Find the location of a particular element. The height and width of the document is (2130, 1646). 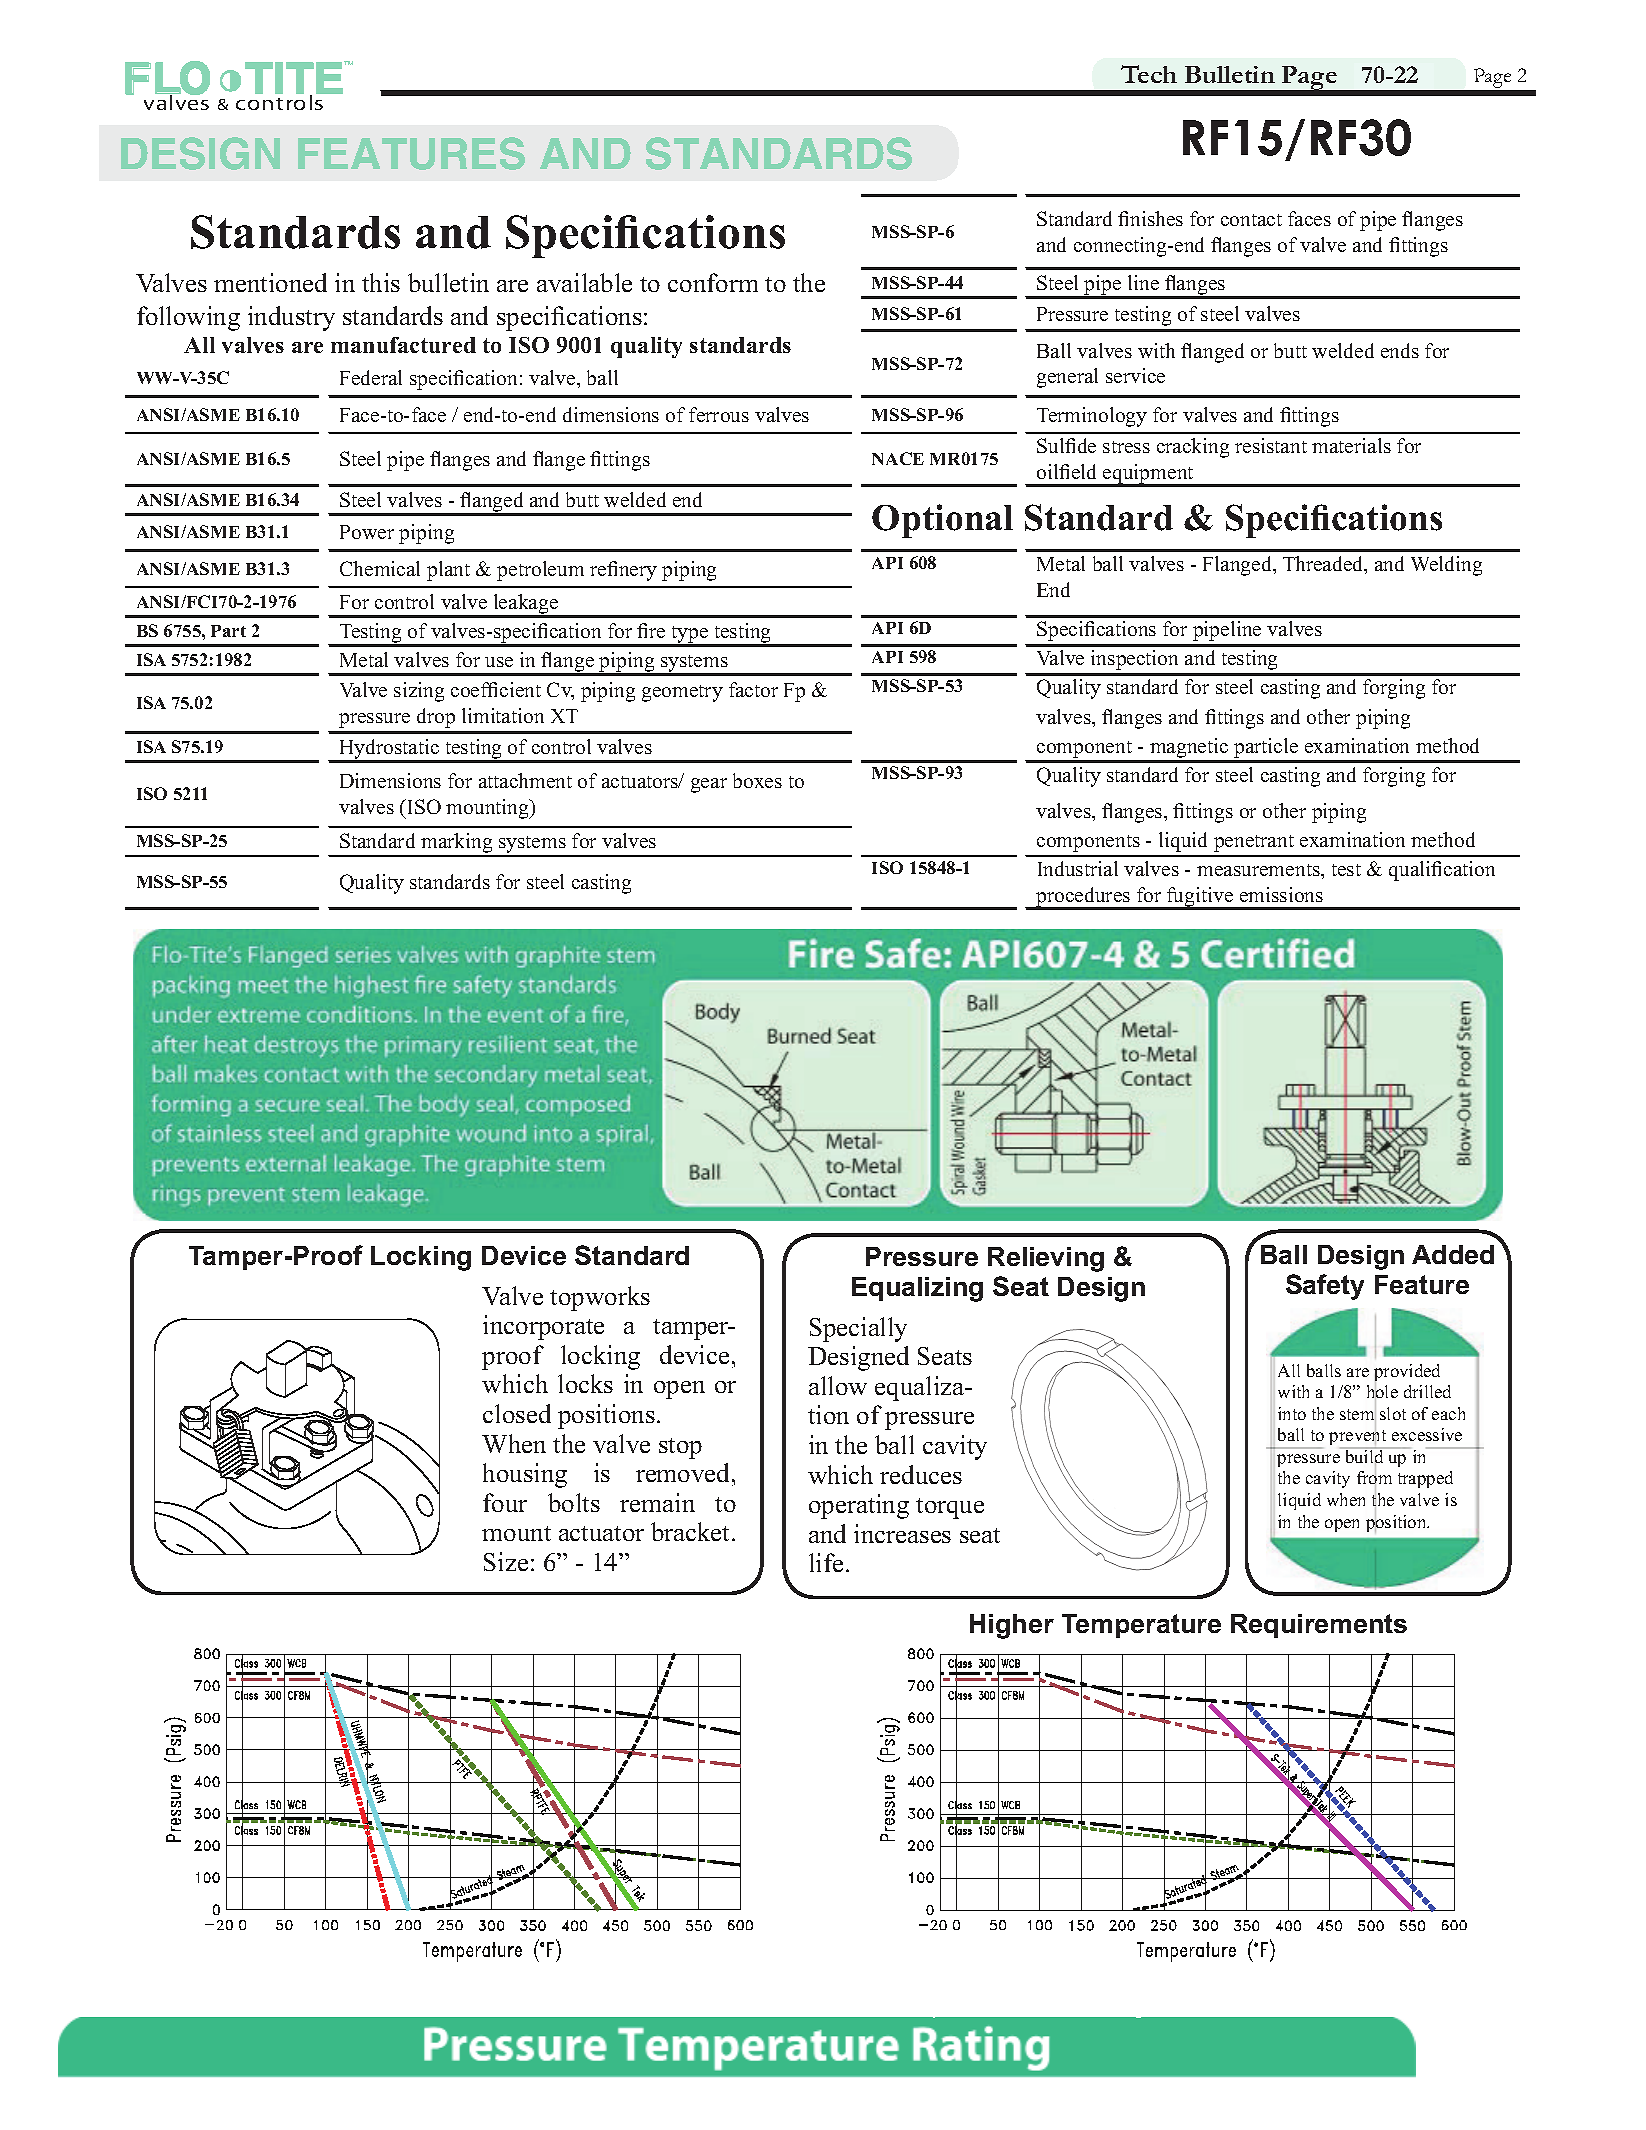

measurements is located at coordinates (1259, 870).
